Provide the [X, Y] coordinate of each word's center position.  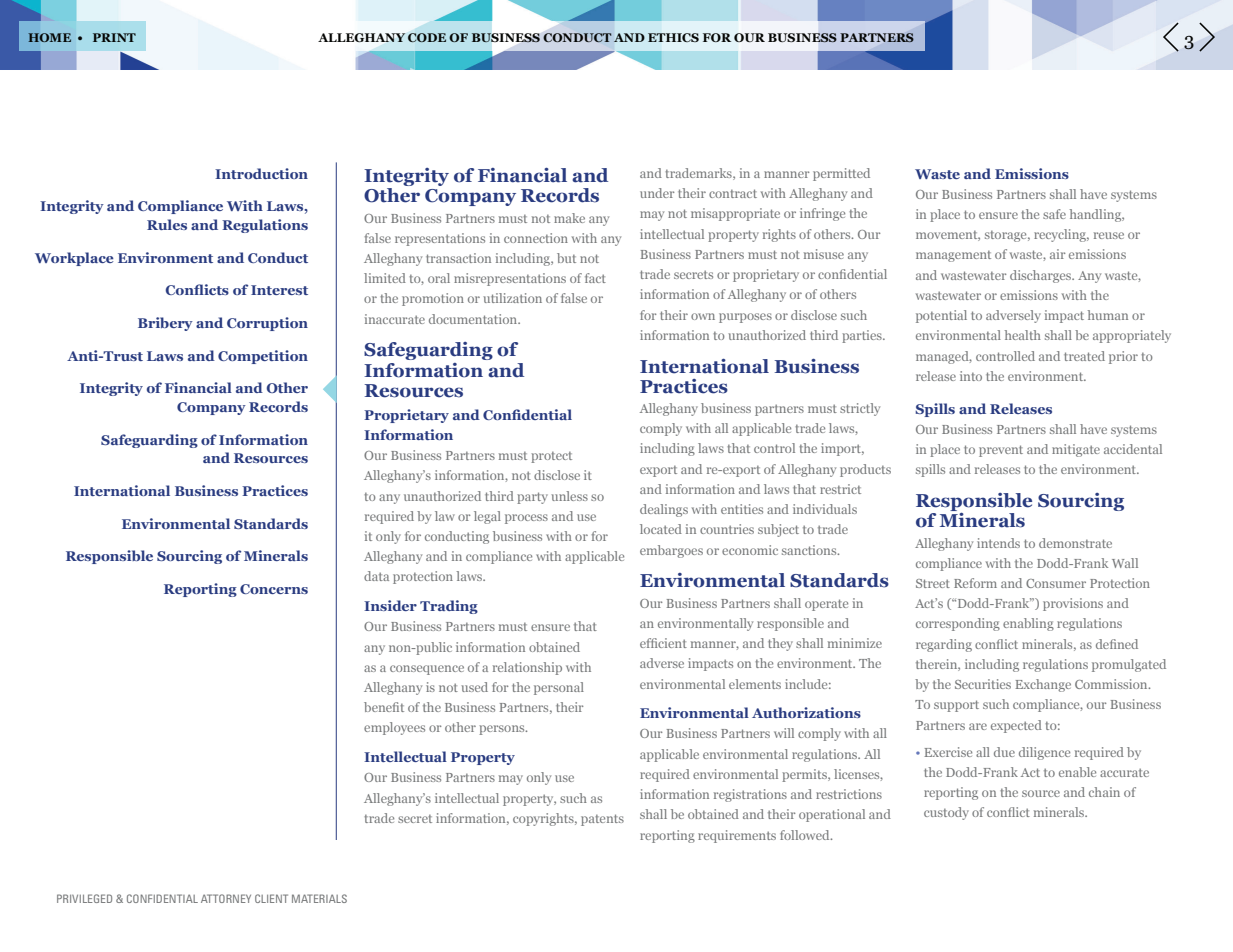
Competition [263, 357]
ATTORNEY [226, 898]
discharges [1042, 276]
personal [559, 688]
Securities [983, 684]
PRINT [114, 37]
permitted [841, 174]
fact [595, 278]
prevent [1001, 451]
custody [946, 813]
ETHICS [673, 37]
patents [602, 820]
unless [569, 496]
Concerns [274, 589]
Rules [167, 224]
